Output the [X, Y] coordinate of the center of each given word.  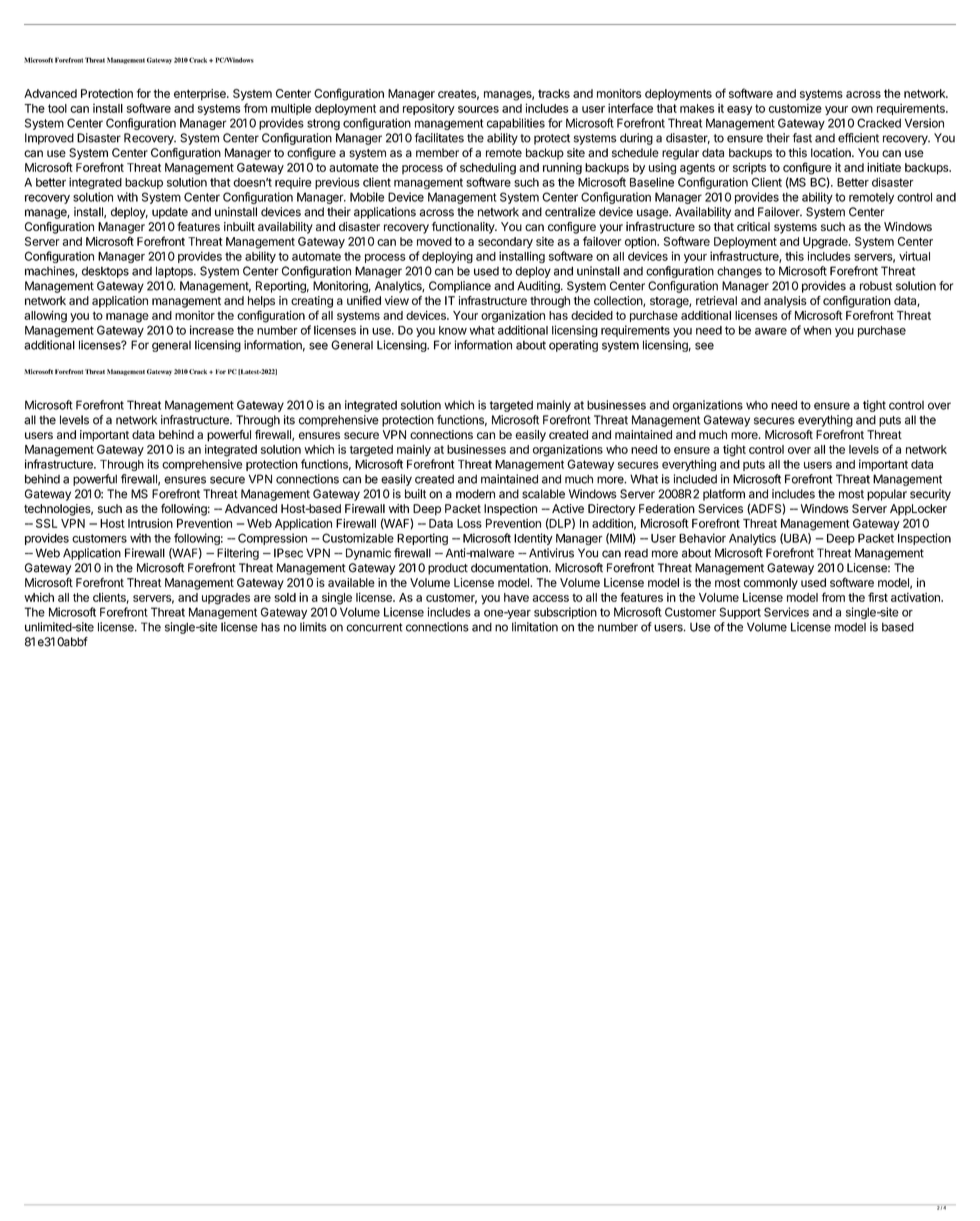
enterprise [201, 95]
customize [795, 108]
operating [573, 346]
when [817, 330]
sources [478, 109]
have [516, 597]
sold [285, 597]
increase [212, 330]
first [878, 597]
